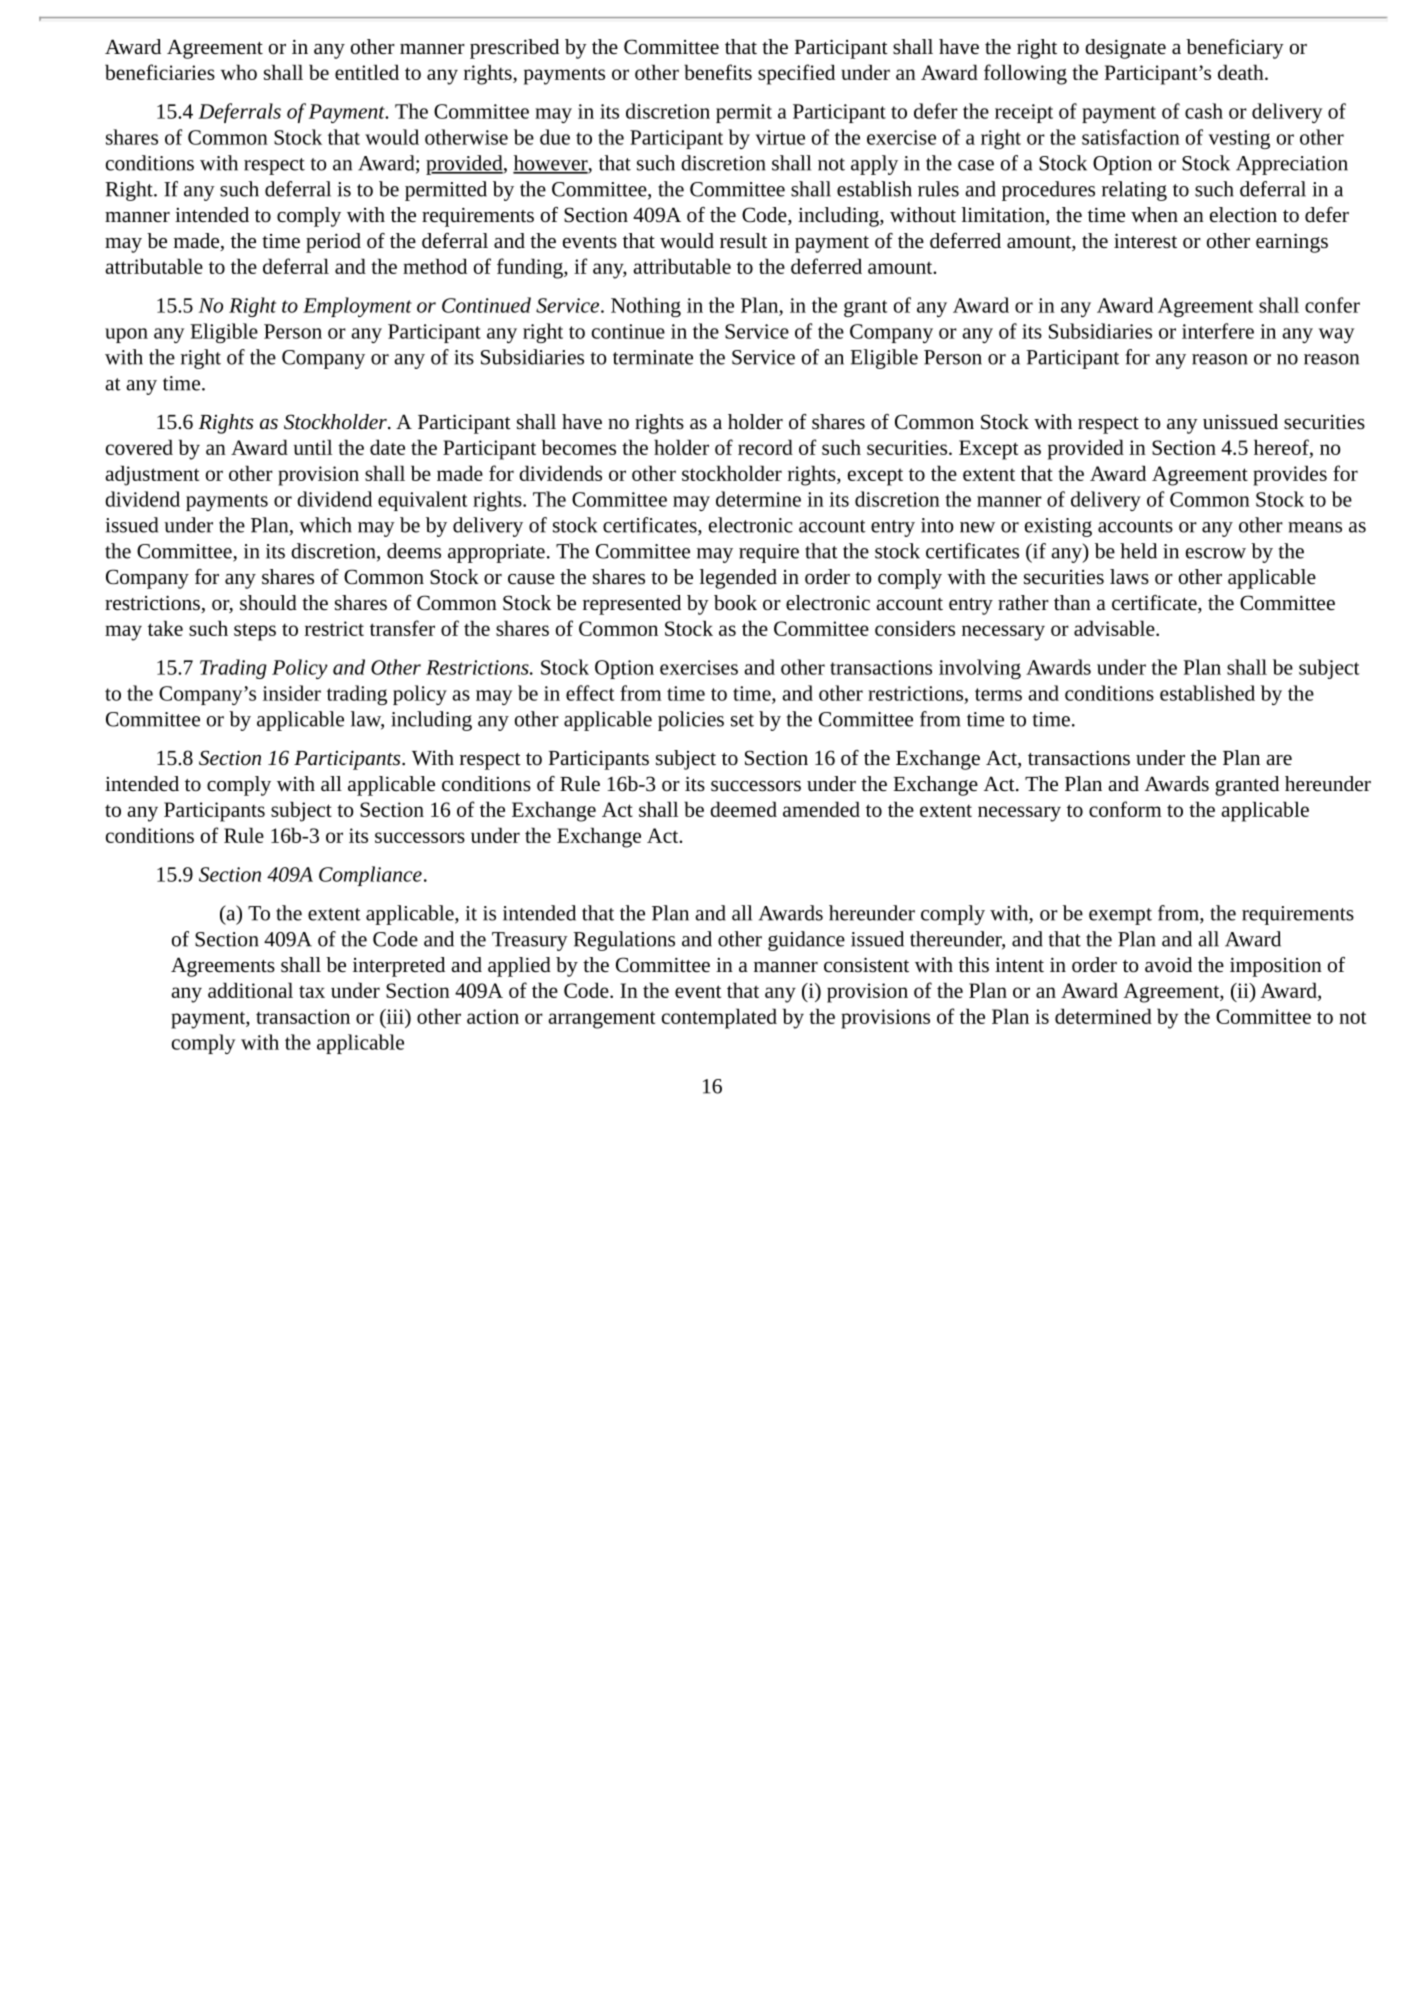 This screenshot has height=2016, width=1425. What do you see at coordinates (718, 72) in the screenshot?
I see `benefits` at bounding box center [718, 72].
